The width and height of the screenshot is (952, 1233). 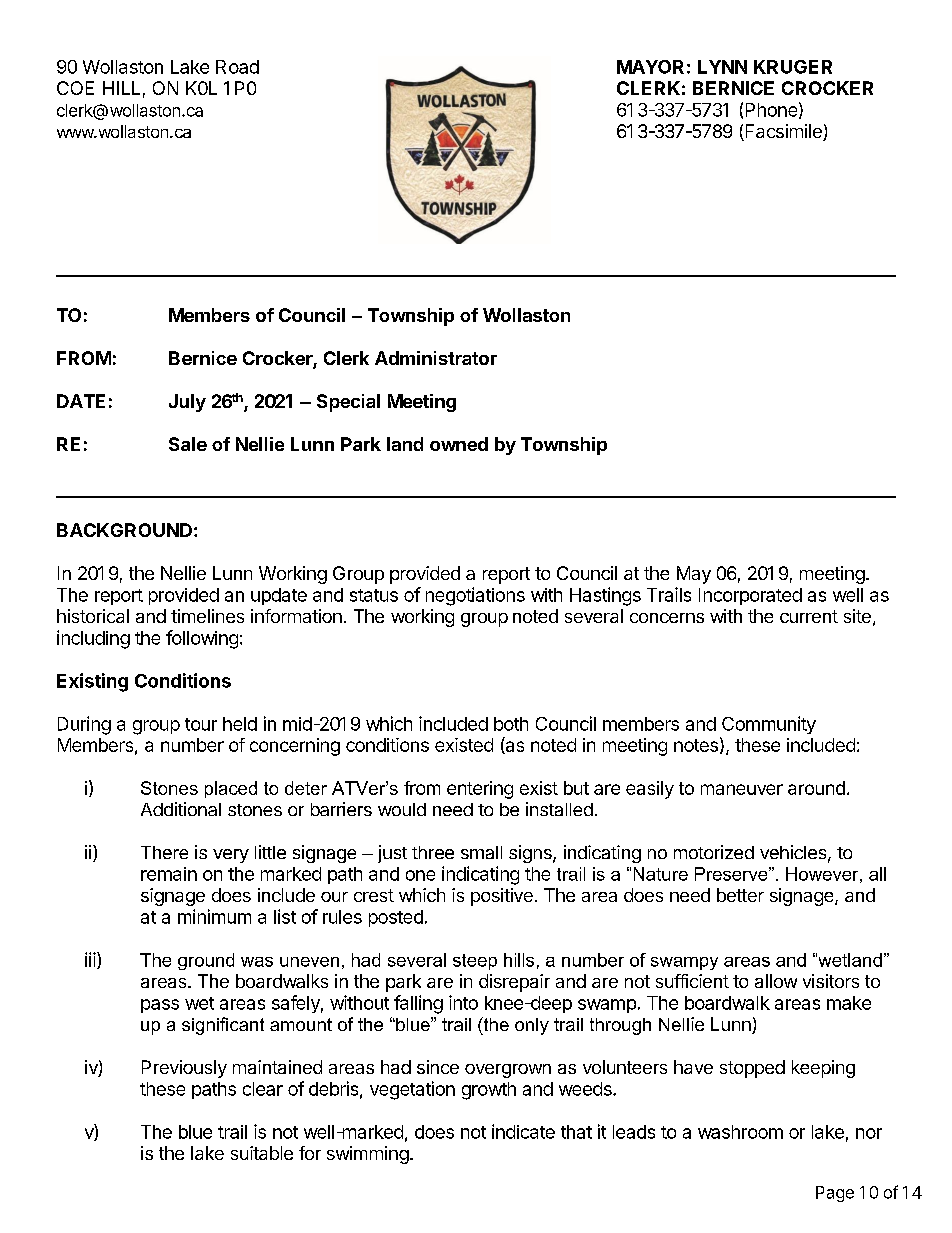 What do you see at coordinates (169, 874) in the screenshot?
I see `remain` at bounding box center [169, 874].
